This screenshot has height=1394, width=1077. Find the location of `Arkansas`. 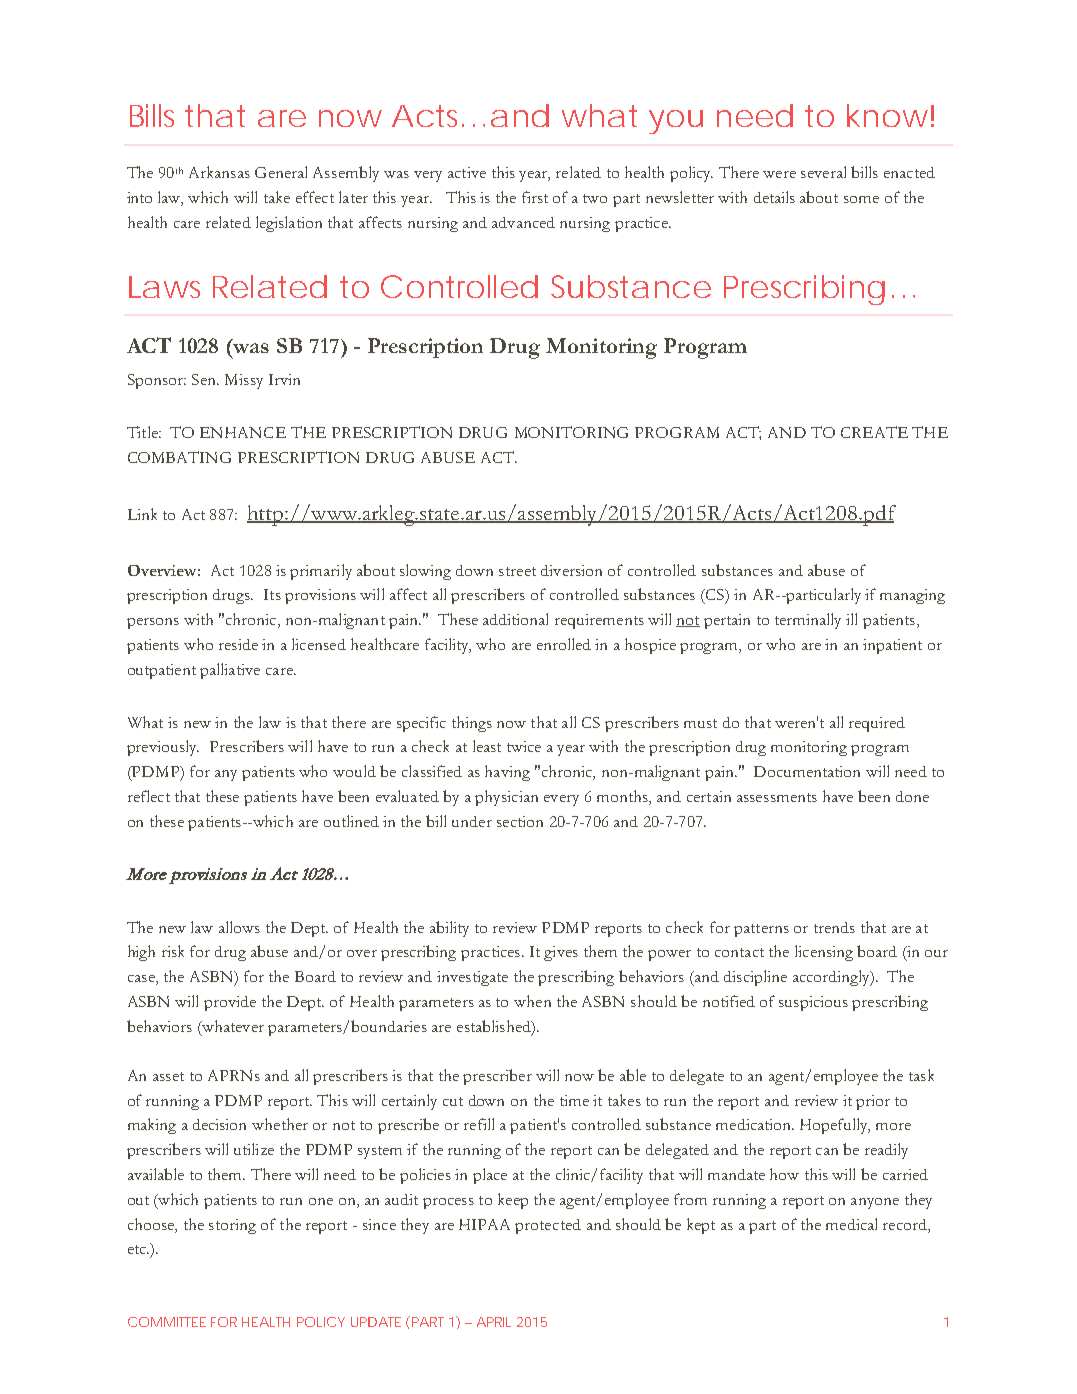

Arkansas is located at coordinates (219, 172).
